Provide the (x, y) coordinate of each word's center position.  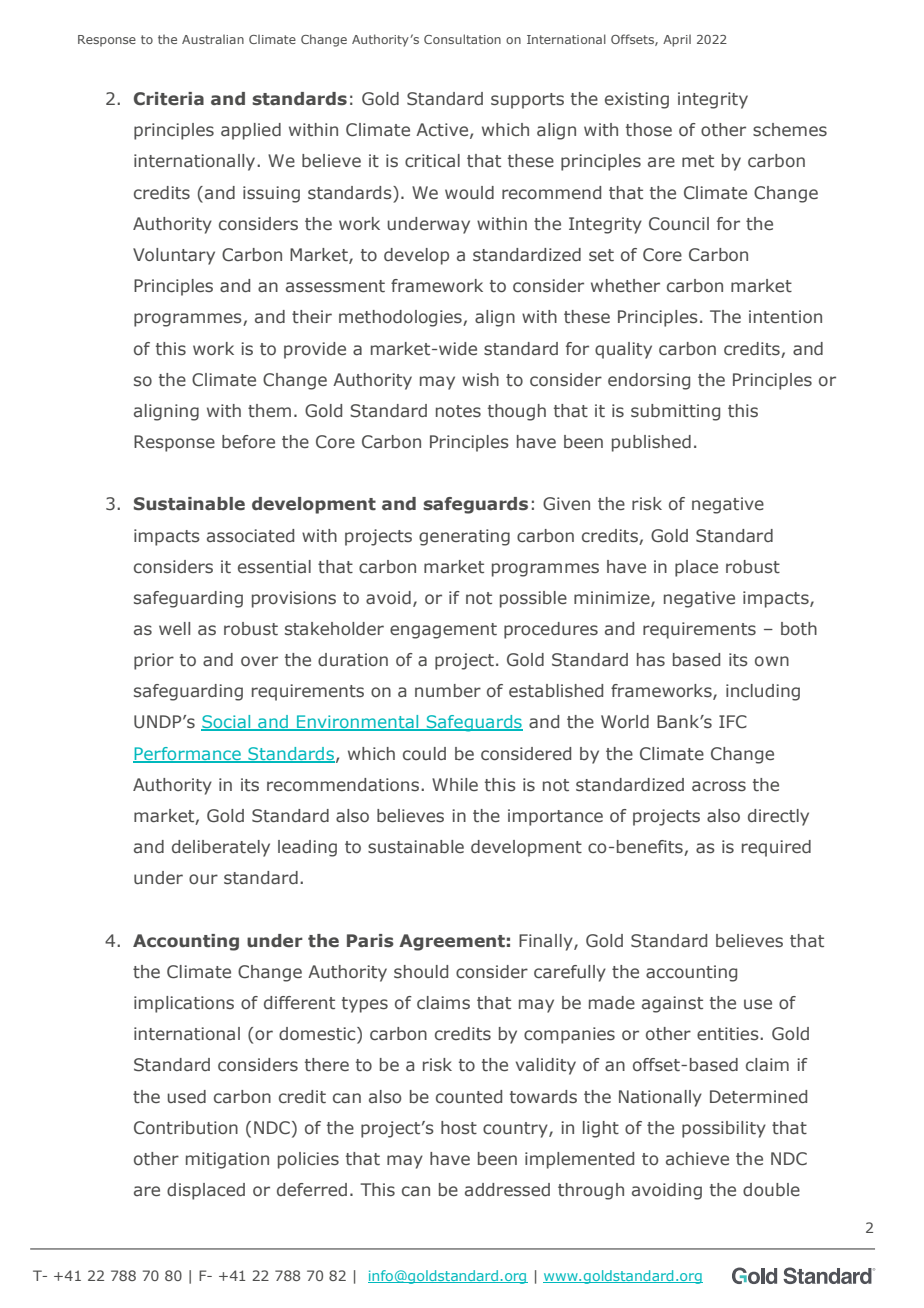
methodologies (401, 318)
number (448, 690)
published (651, 443)
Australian (213, 39)
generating (464, 537)
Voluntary (174, 256)
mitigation (227, 1160)
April (677, 40)
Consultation (462, 39)
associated (250, 536)
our (203, 879)
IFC (733, 721)
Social (227, 723)
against (672, 1004)
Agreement (452, 942)
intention (785, 317)
